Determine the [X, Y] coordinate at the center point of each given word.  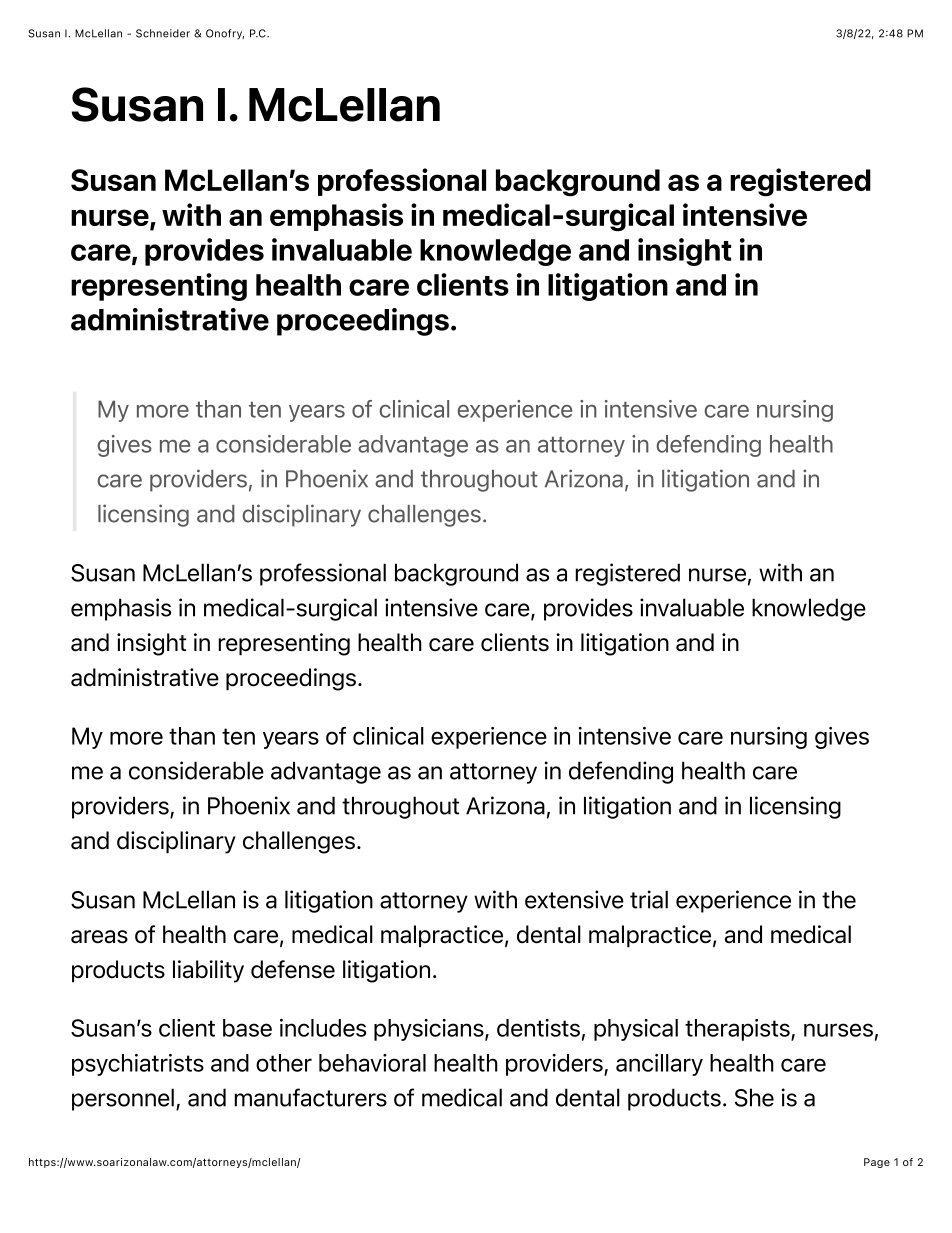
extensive [574, 899]
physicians [430, 1030]
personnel [123, 1099]
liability [208, 971]
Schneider [163, 33]
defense [293, 969]
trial [649, 899]
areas [99, 937]
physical [636, 1030]
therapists [738, 1030]
